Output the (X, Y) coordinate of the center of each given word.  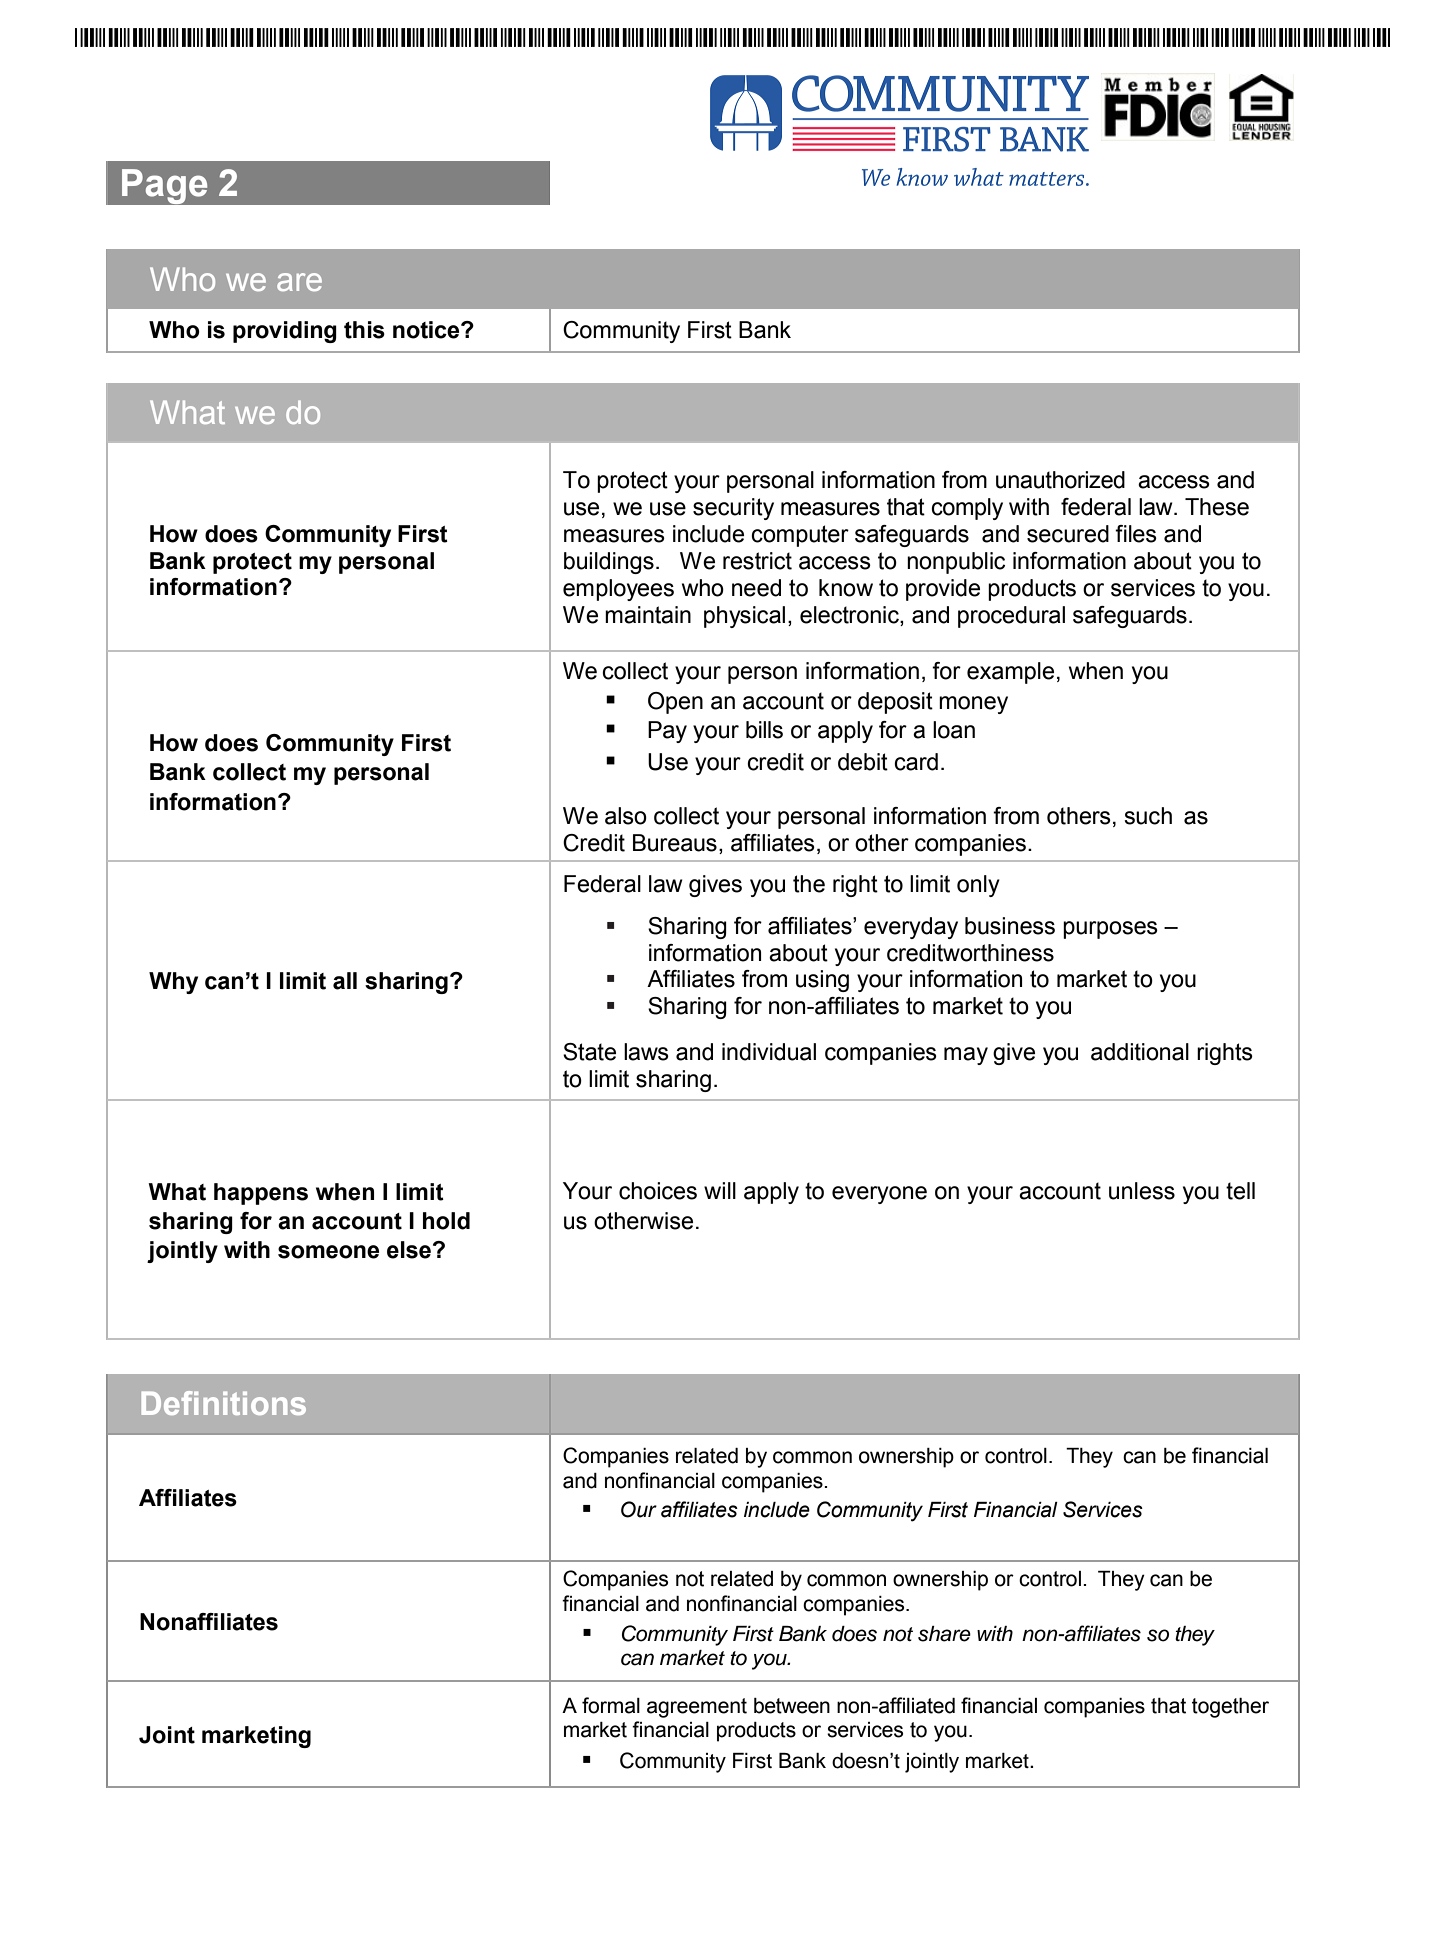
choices (658, 1191)
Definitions (224, 1403)
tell (1240, 1191)
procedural (1011, 617)
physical (744, 617)
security (733, 509)
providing (285, 332)
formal (611, 1705)
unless (1142, 1191)
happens (261, 1194)
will (720, 1190)
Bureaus (675, 843)
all (345, 981)
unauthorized (1060, 480)
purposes (1110, 930)
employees (618, 590)
